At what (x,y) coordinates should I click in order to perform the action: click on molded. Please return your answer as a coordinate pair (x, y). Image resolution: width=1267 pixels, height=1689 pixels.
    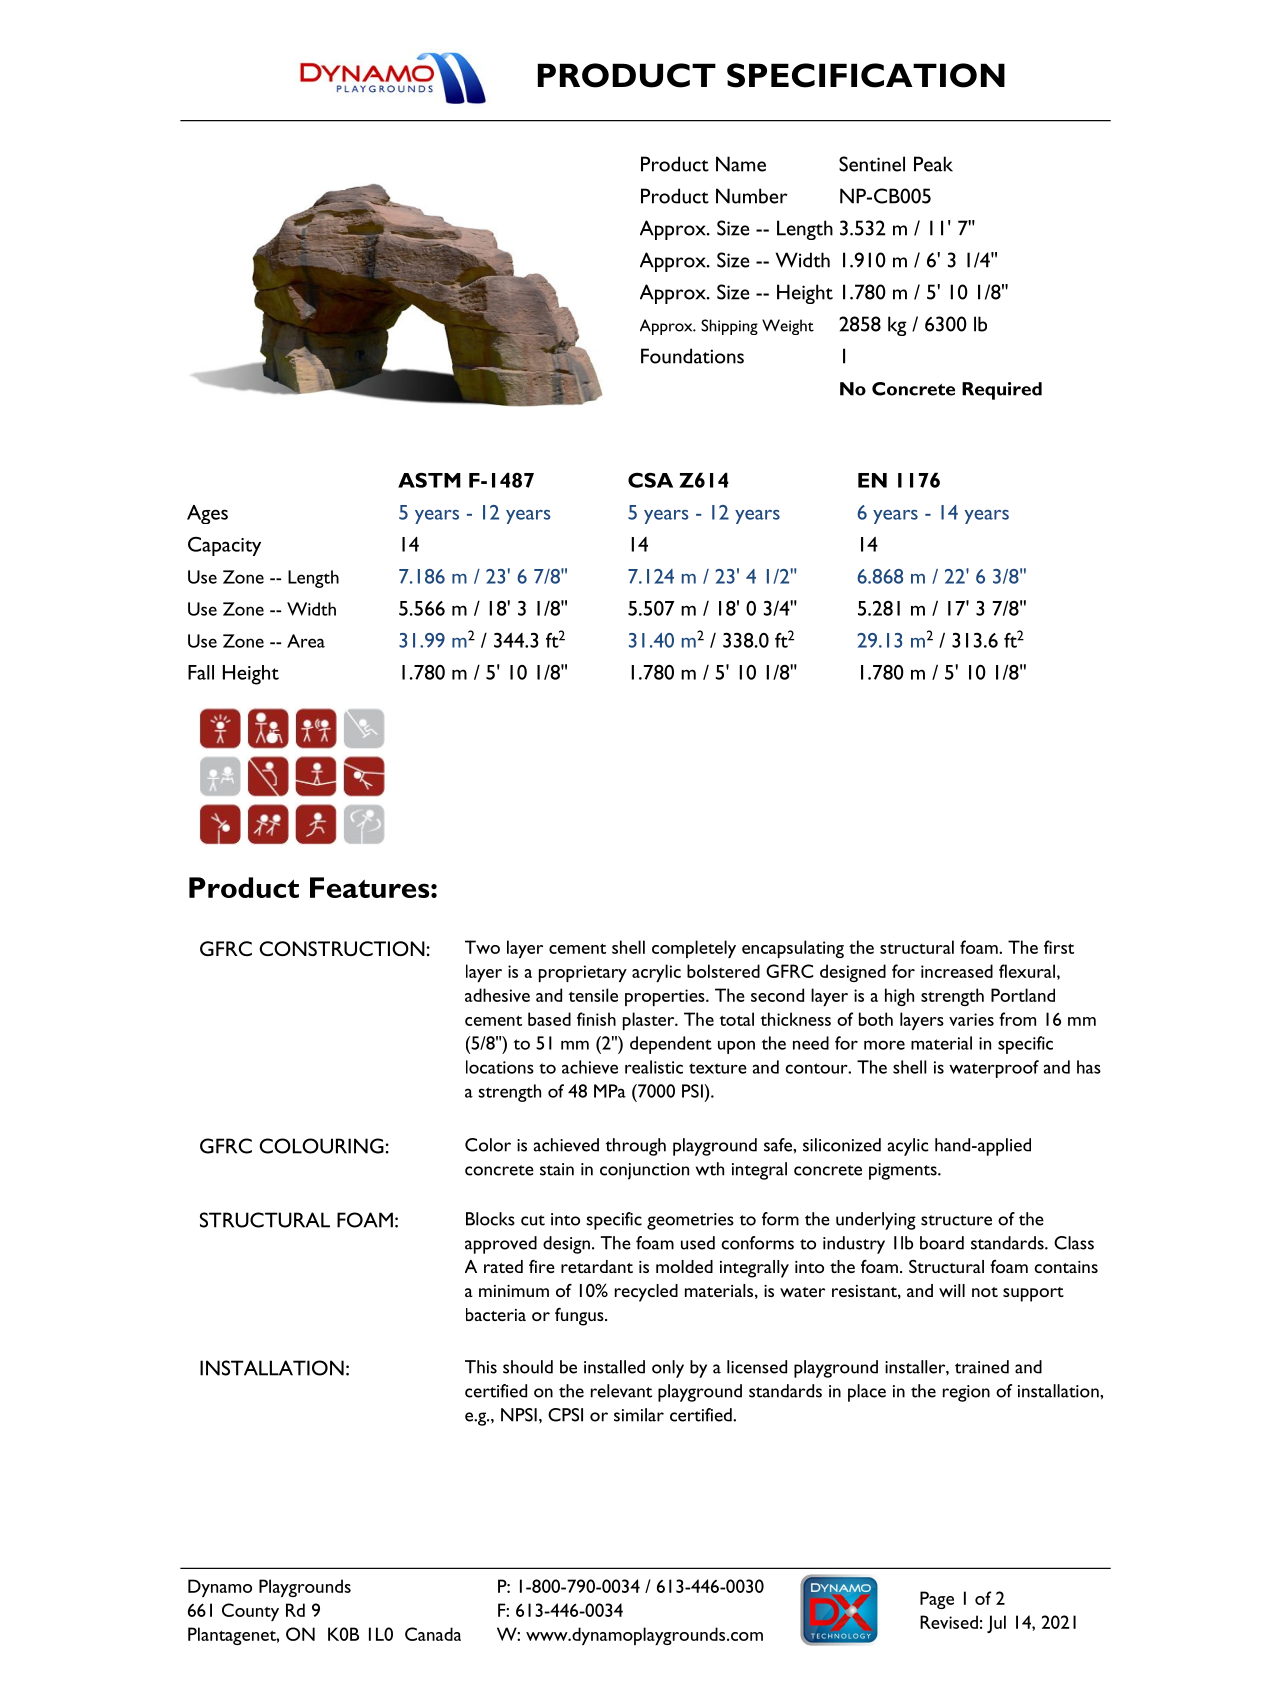
    Looking at the image, I should click on (684, 1266).
